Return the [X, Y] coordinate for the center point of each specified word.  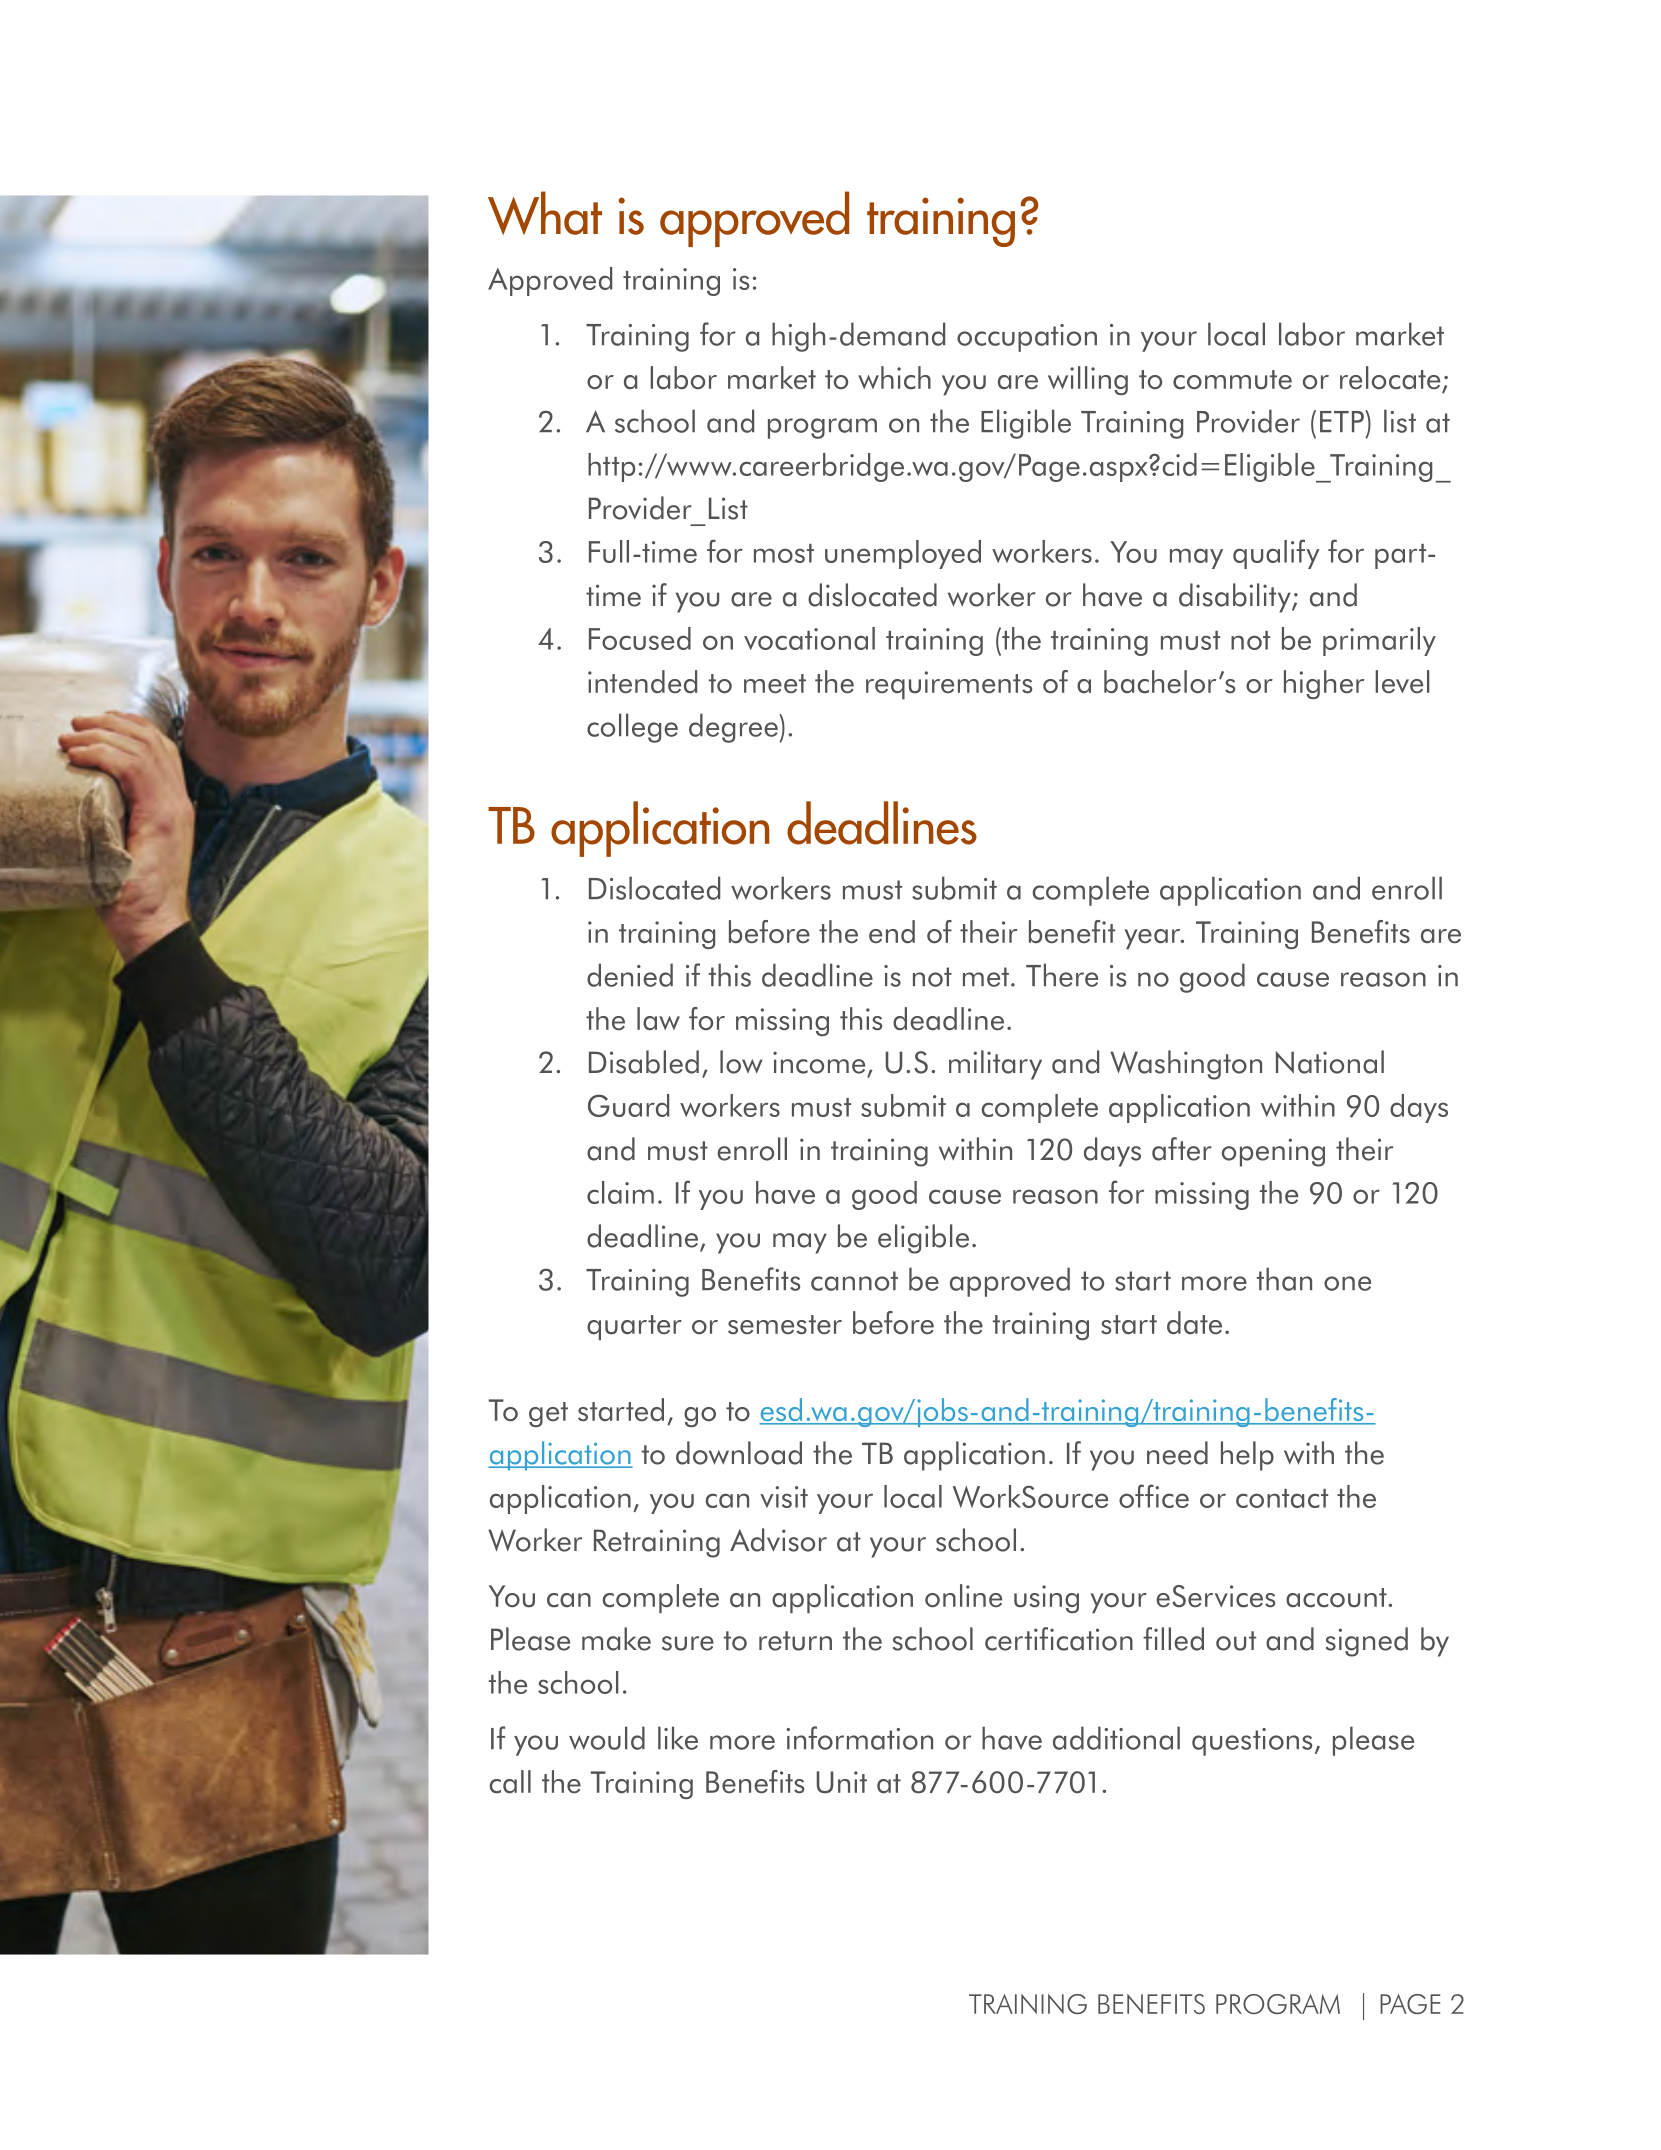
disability [1236, 598]
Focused [640, 638]
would [607, 1738]
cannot [854, 1281]
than [1284, 1279]
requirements [949, 685]
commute [1232, 380]
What [545, 213]
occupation [1027, 338]
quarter [634, 1327]
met [986, 977]
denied [630, 975]
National [1330, 1062]
